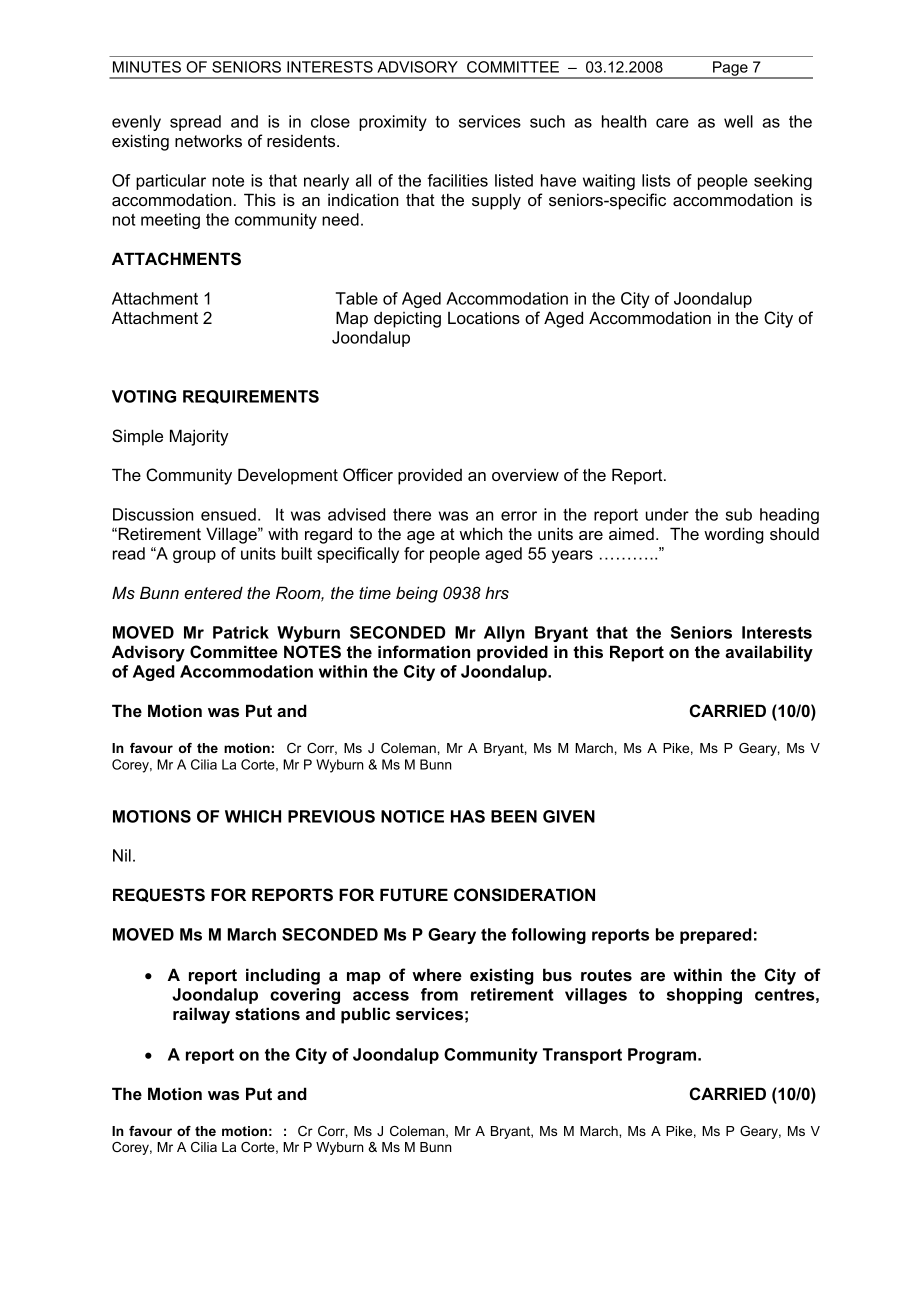 The image size is (924, 1308). Describe the element at coordinates (468, 816) in the screenshot. I see `HAS` at that location.
